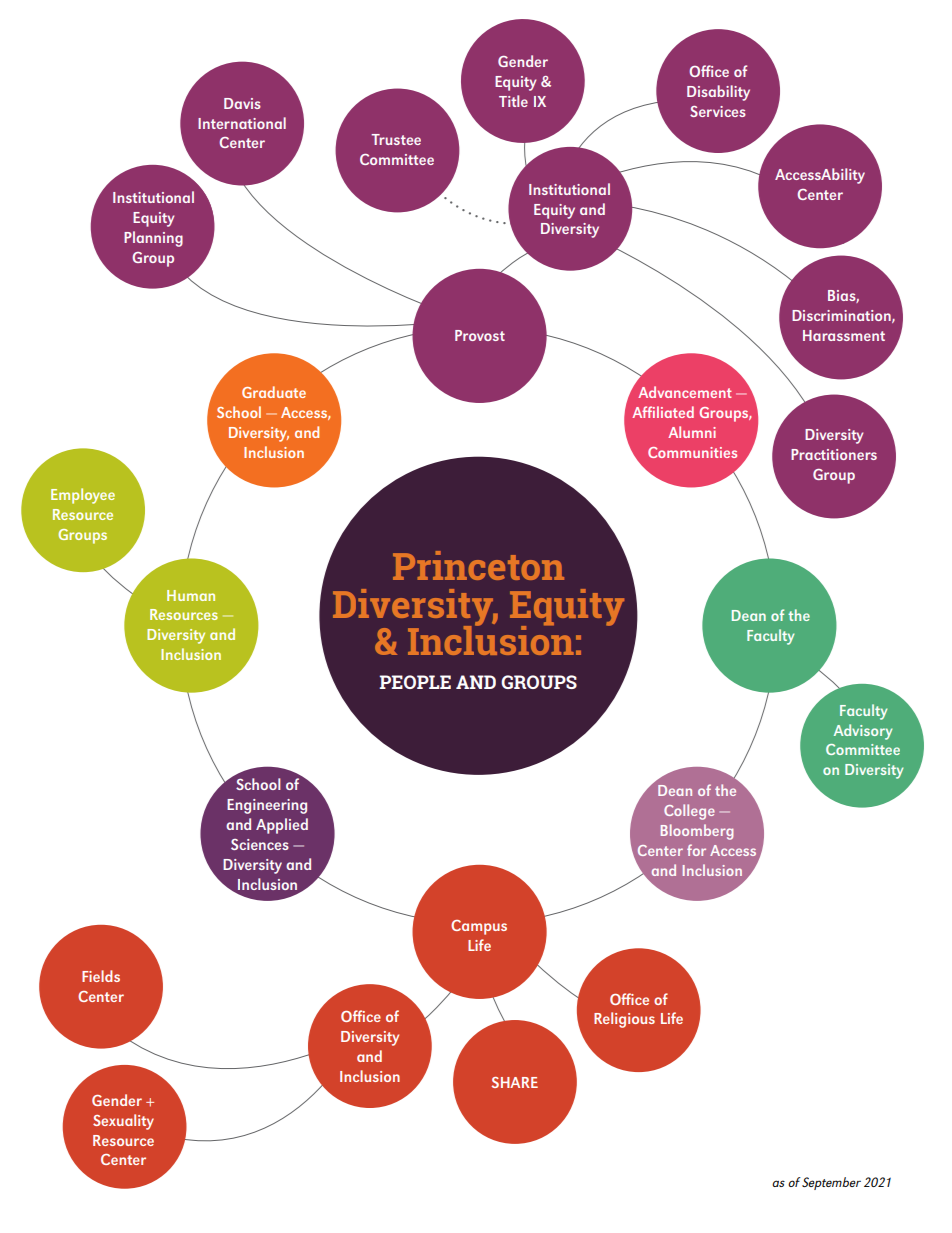  Describe the element at coordinates (718, 111) in the screenshot. I see `Services` at that location.
